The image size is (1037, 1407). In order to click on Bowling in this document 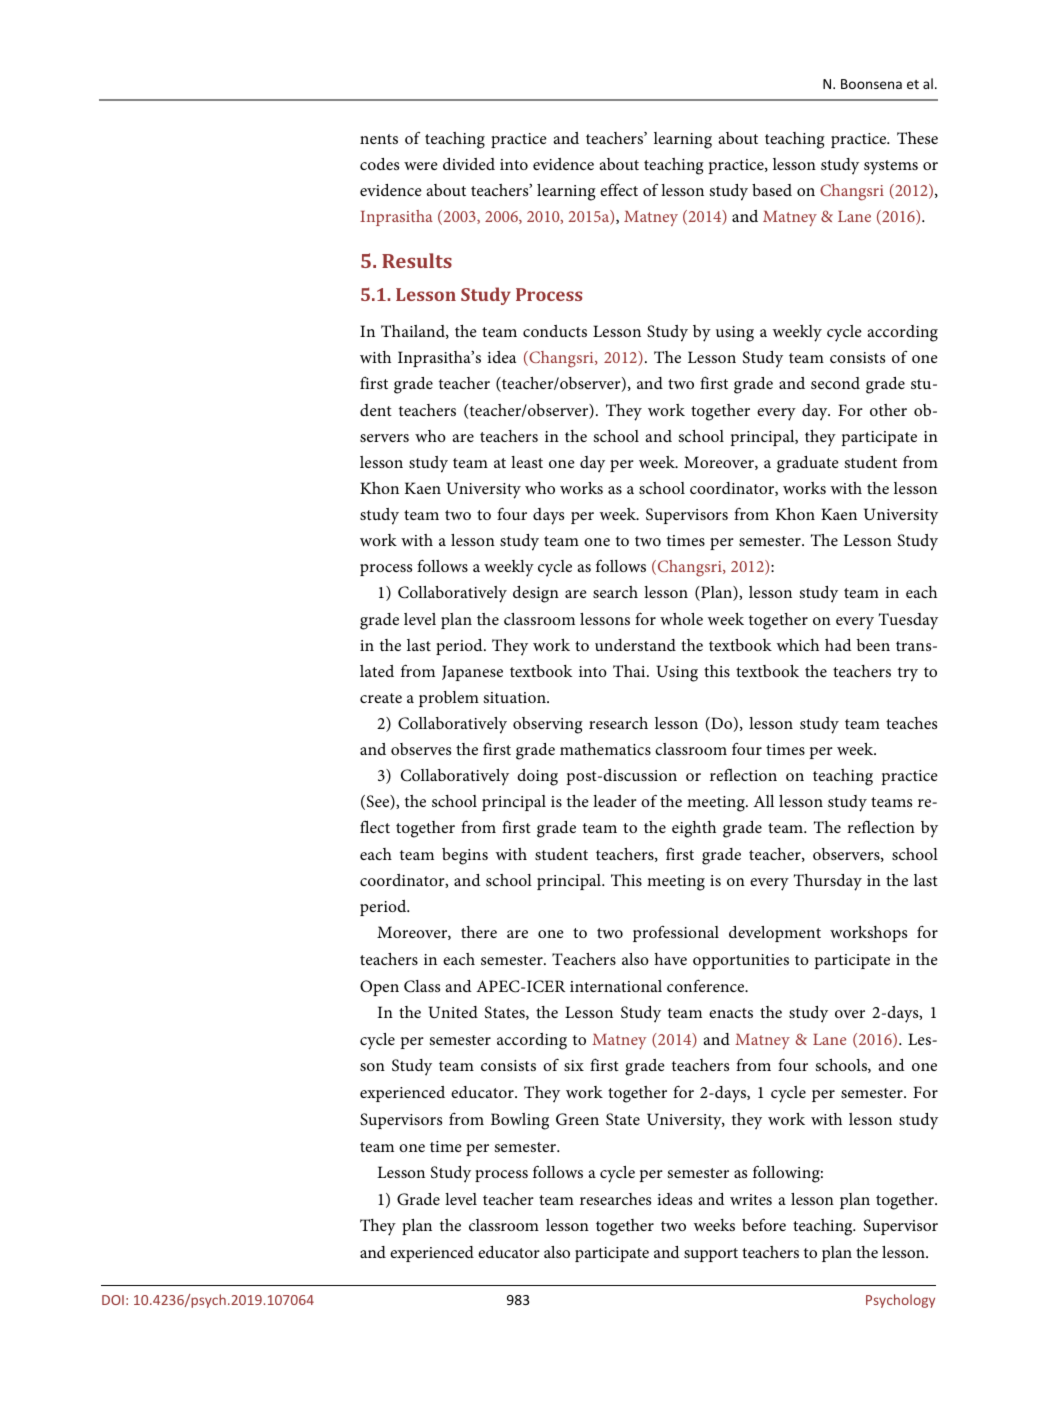, I will do `click(520, 1121)`.
